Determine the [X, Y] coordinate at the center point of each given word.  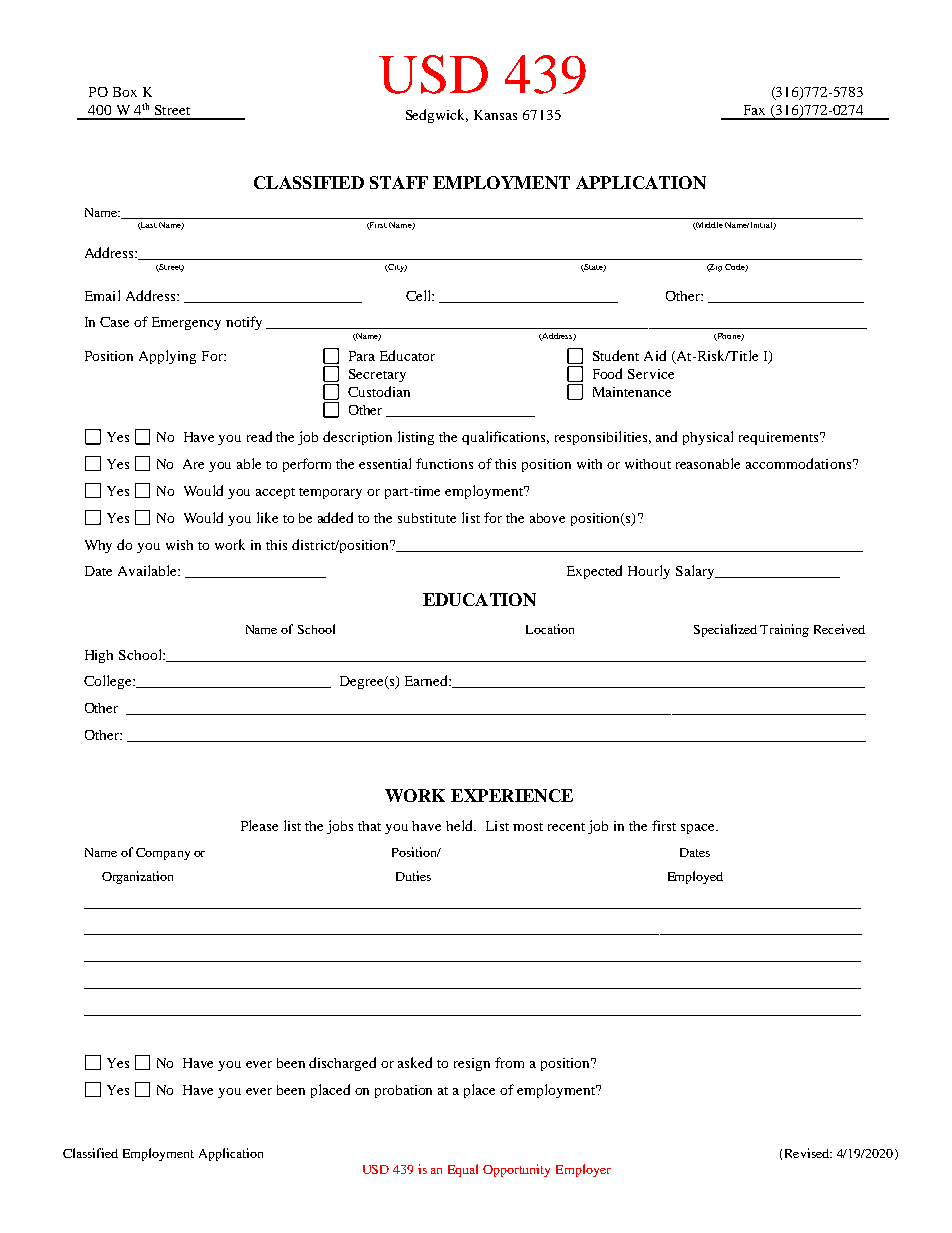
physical [708, 438]
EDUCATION [479, 599]
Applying [167, 357]
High [99, 656]
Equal [463, 1170]
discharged [342, 1064]
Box [125, 92]
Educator [407, 355]
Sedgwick [437, 116]
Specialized [725, 630]
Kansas [495, 115]
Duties [413, 876]
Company [163, 854]
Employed [695, 877]
